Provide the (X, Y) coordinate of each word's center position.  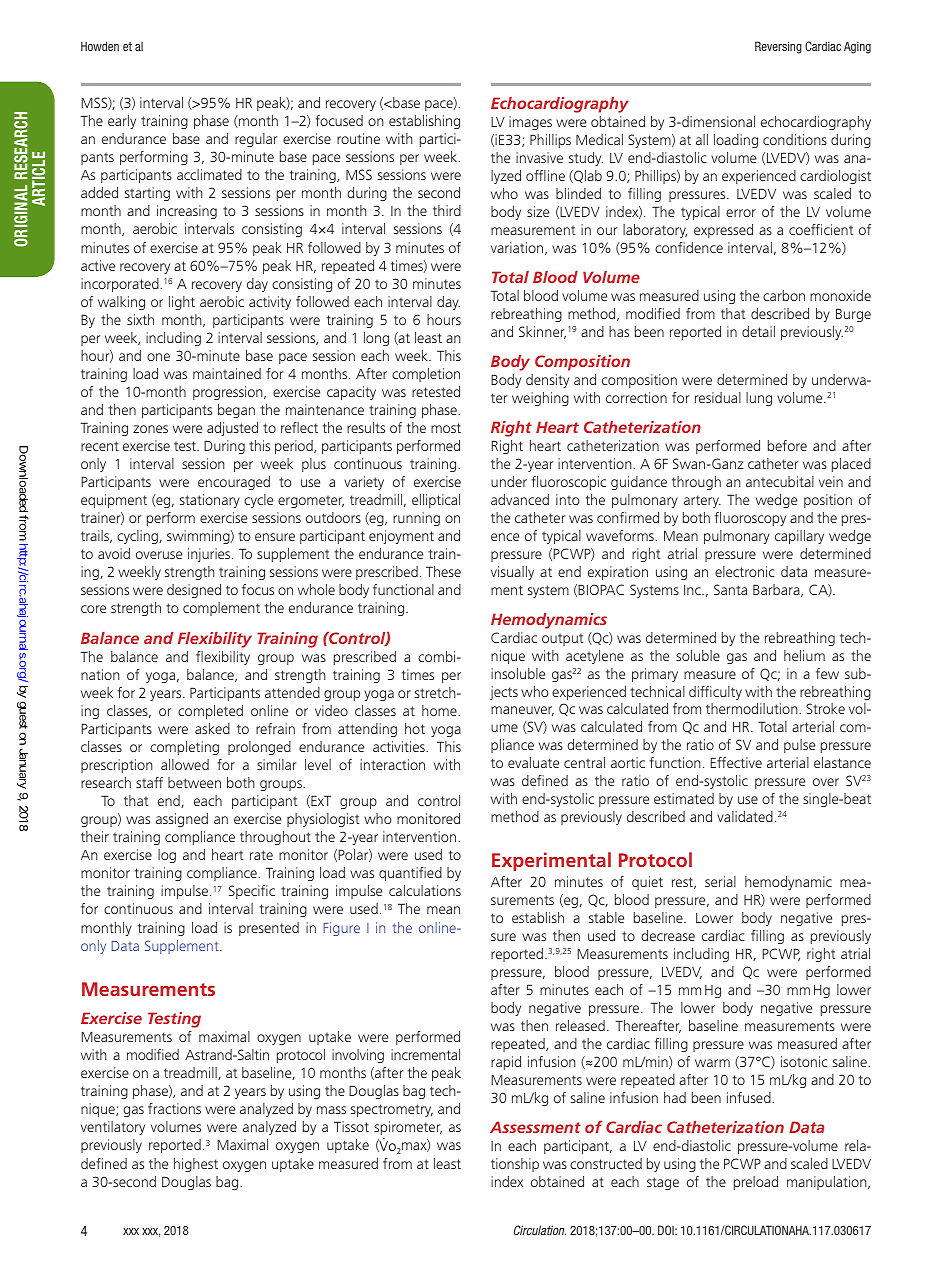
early (122, 122)
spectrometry (392, 1110)
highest (196, 1165)
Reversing (778, 47)
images (530, 123)
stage (663, 1183)
